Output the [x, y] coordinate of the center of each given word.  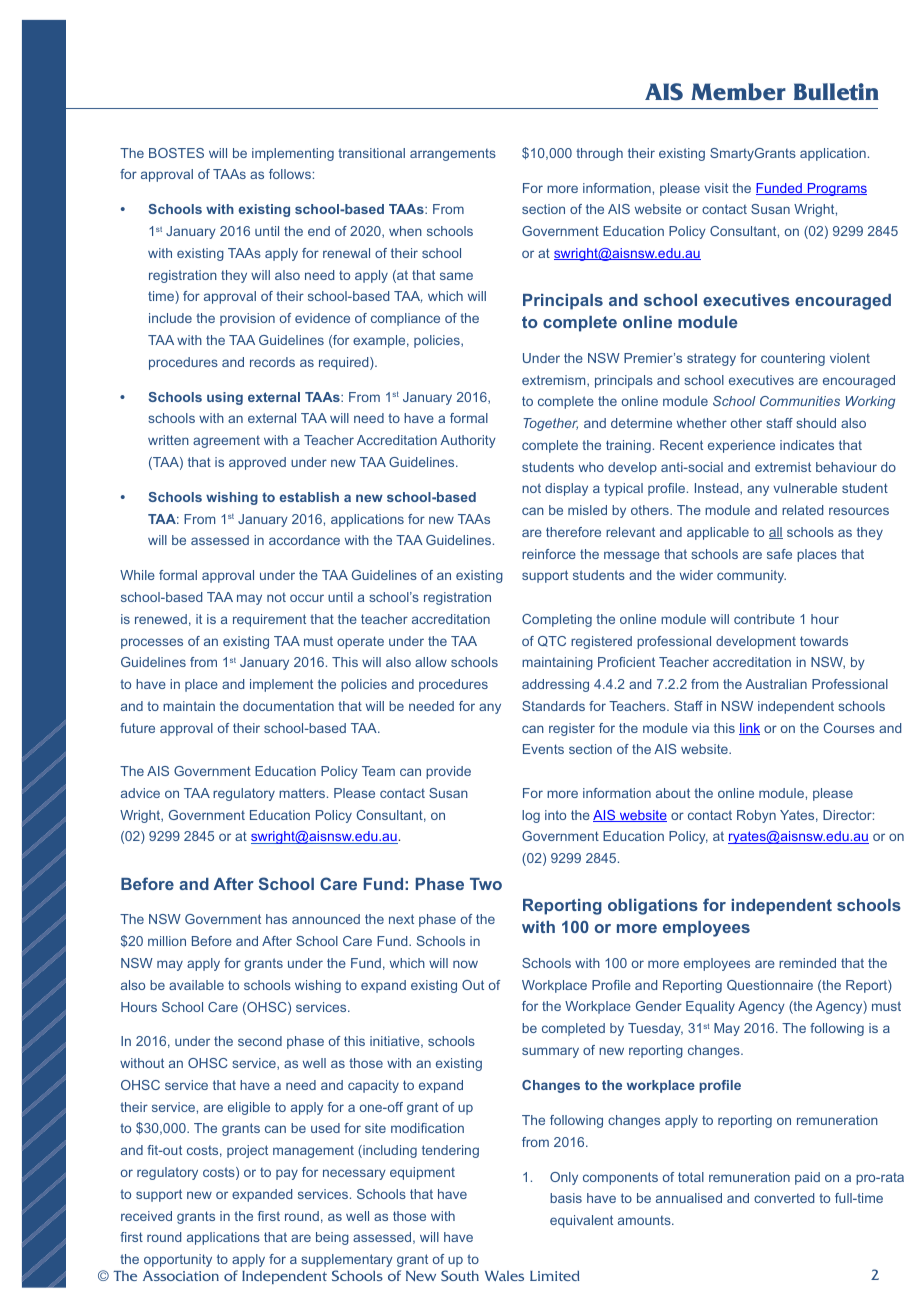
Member [738, 92]
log [531, 816]
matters [302, 793]
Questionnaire [770, 985]
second [260, 1041]
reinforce [549, 554]
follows [290, 174]
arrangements [453, 155]
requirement [269, 620]
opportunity [178, 1260]
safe [779, 554]
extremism [555, 381]
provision [247, 319]
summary [550, 1052]
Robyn [756, 816]
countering [793, 359]
